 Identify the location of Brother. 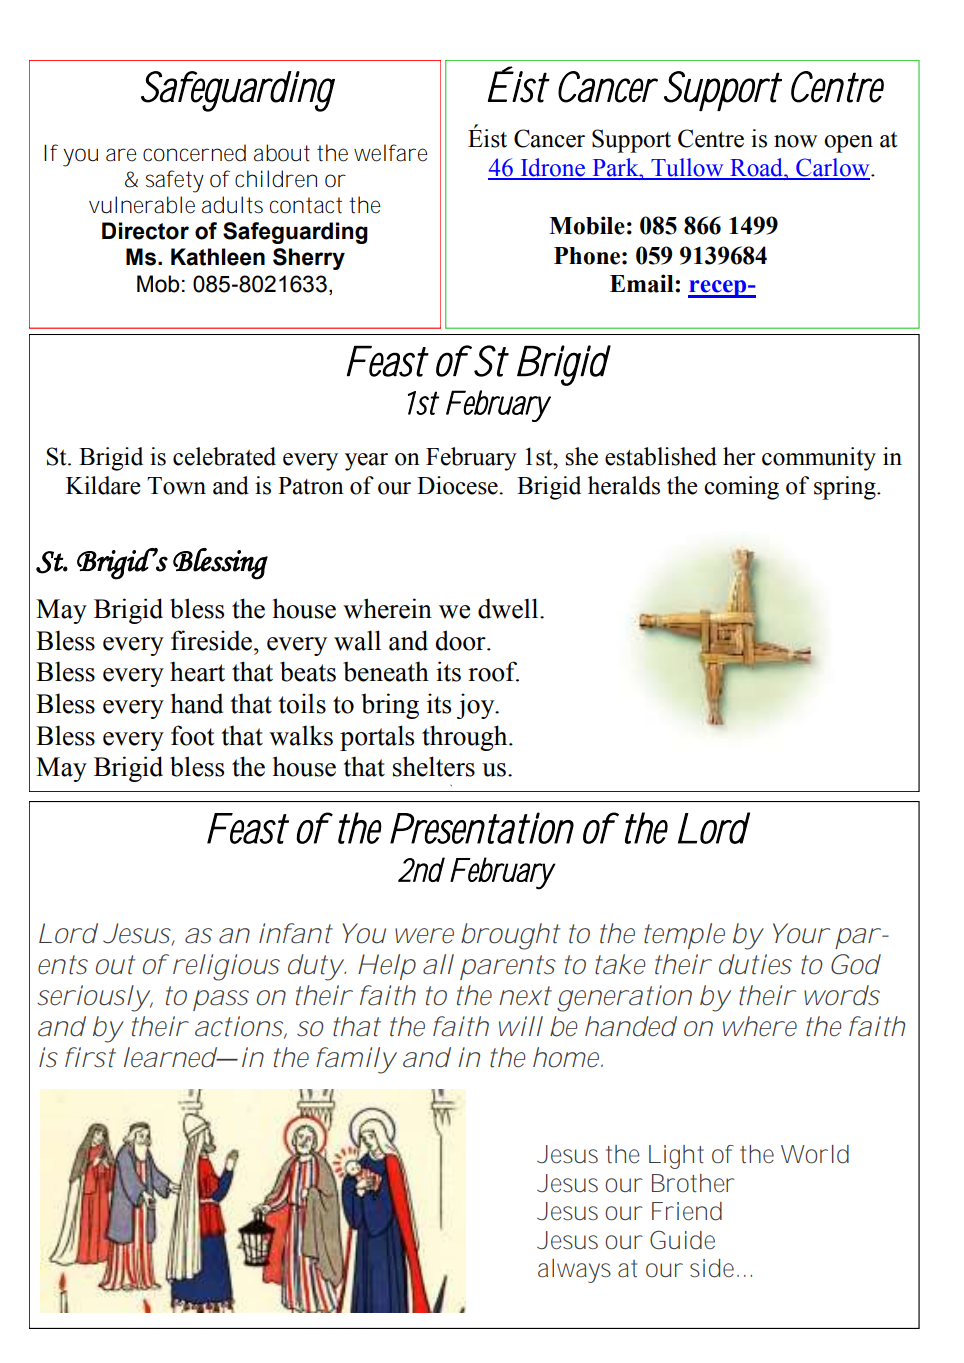
(693, 1183).
